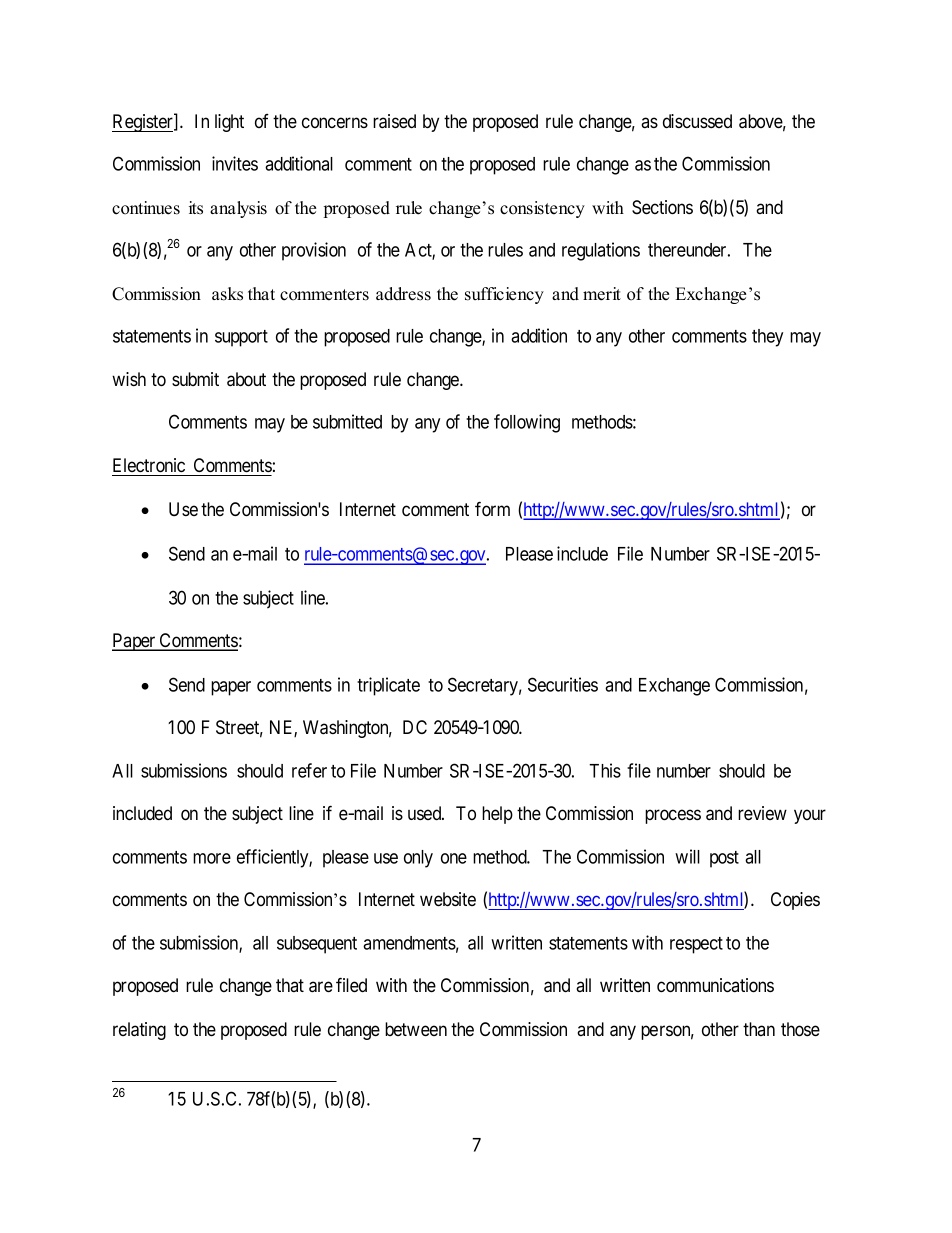 Image resolution: width=952 pixels, height=1233 pixels. Describe the element at coordinates (139, 1031) in the screenshot. I see `relating` at that location.
